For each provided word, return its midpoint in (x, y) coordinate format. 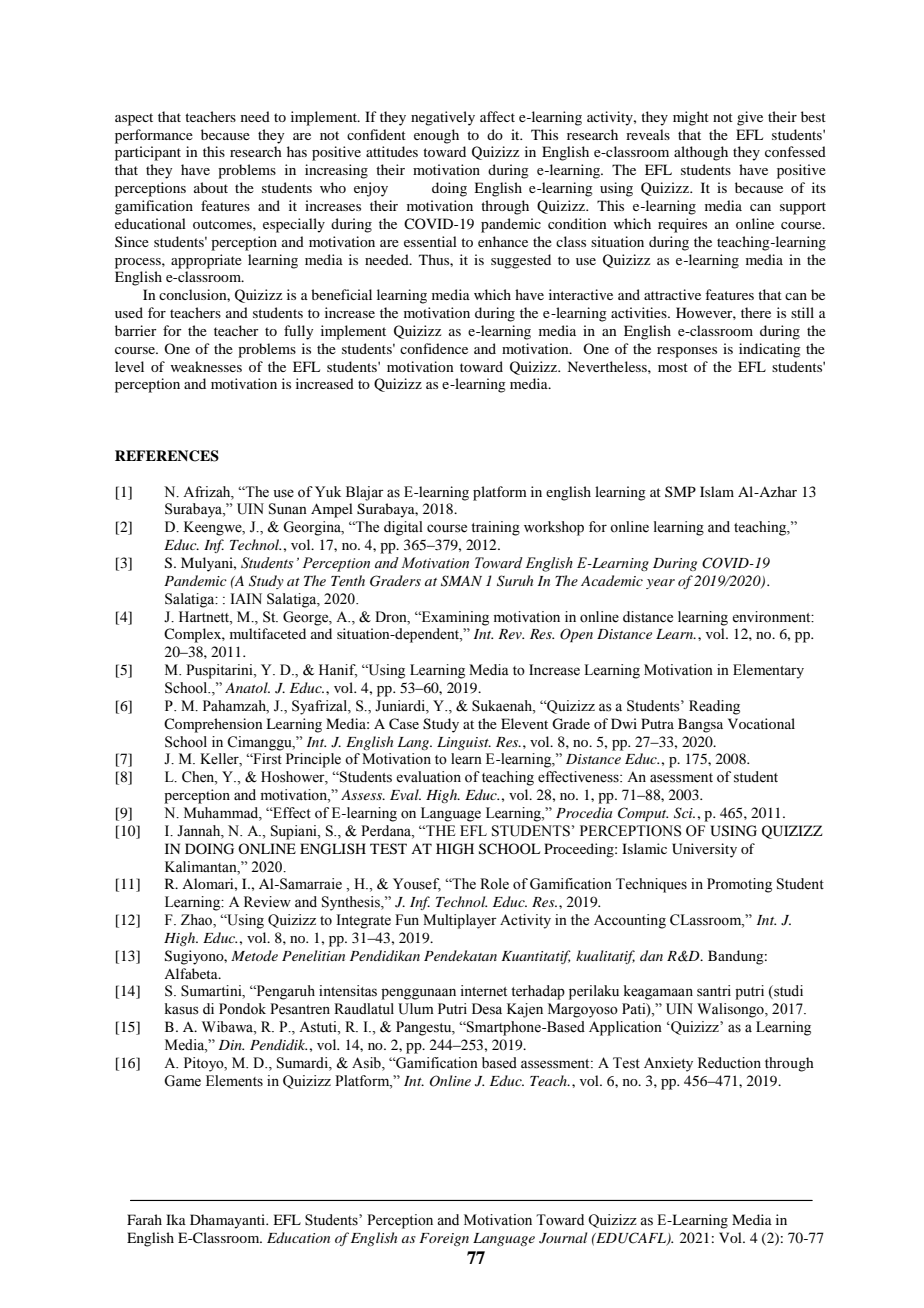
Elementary (768, 671)
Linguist (464, 743)
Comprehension (213, 725)
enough (436, 136)
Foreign (444, 1239)
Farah (144, 1219)
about (211, 187)
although (701, 153)
